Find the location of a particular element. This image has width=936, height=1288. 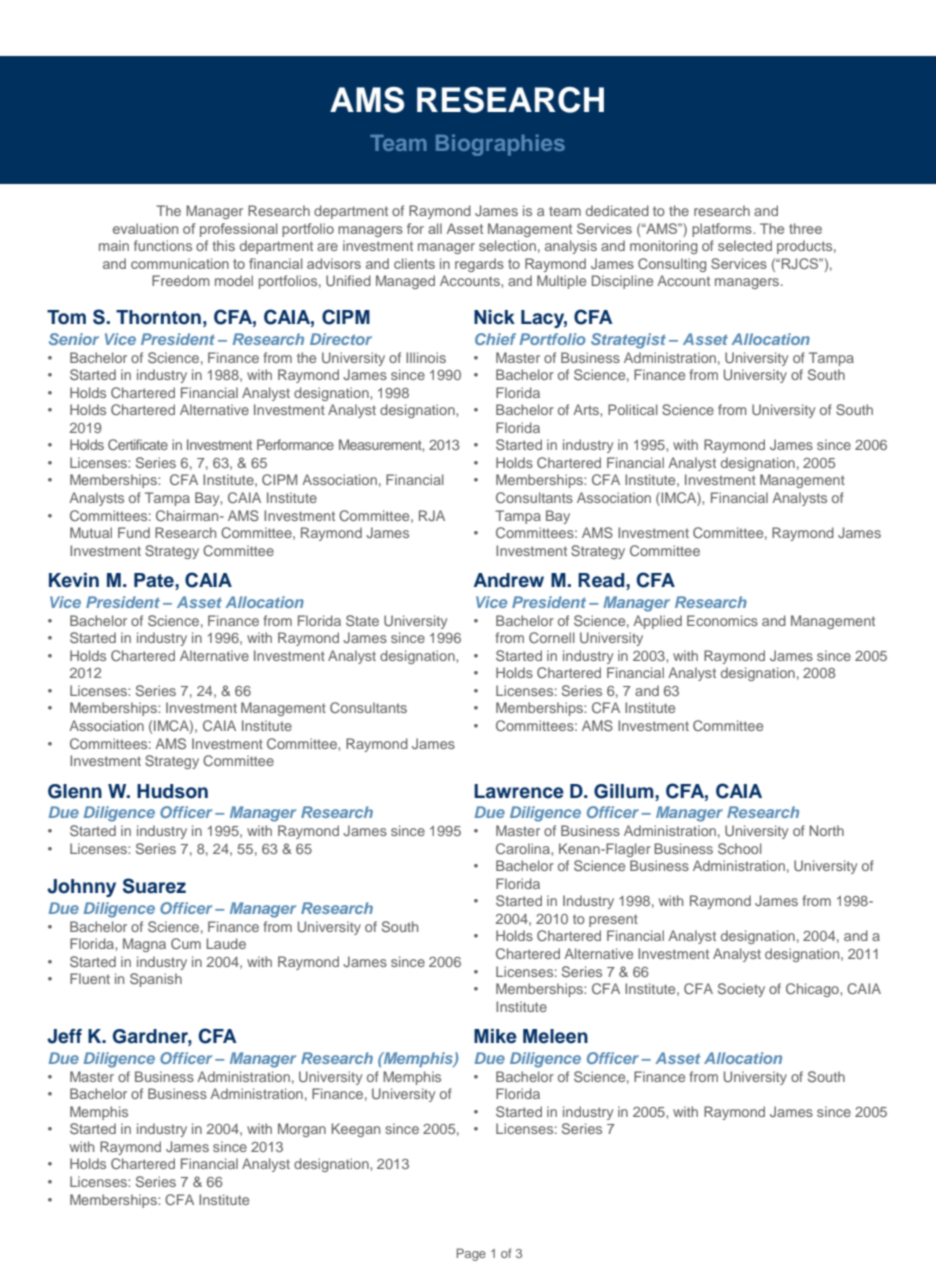

Hudson is located at coordinates (172, 791).
